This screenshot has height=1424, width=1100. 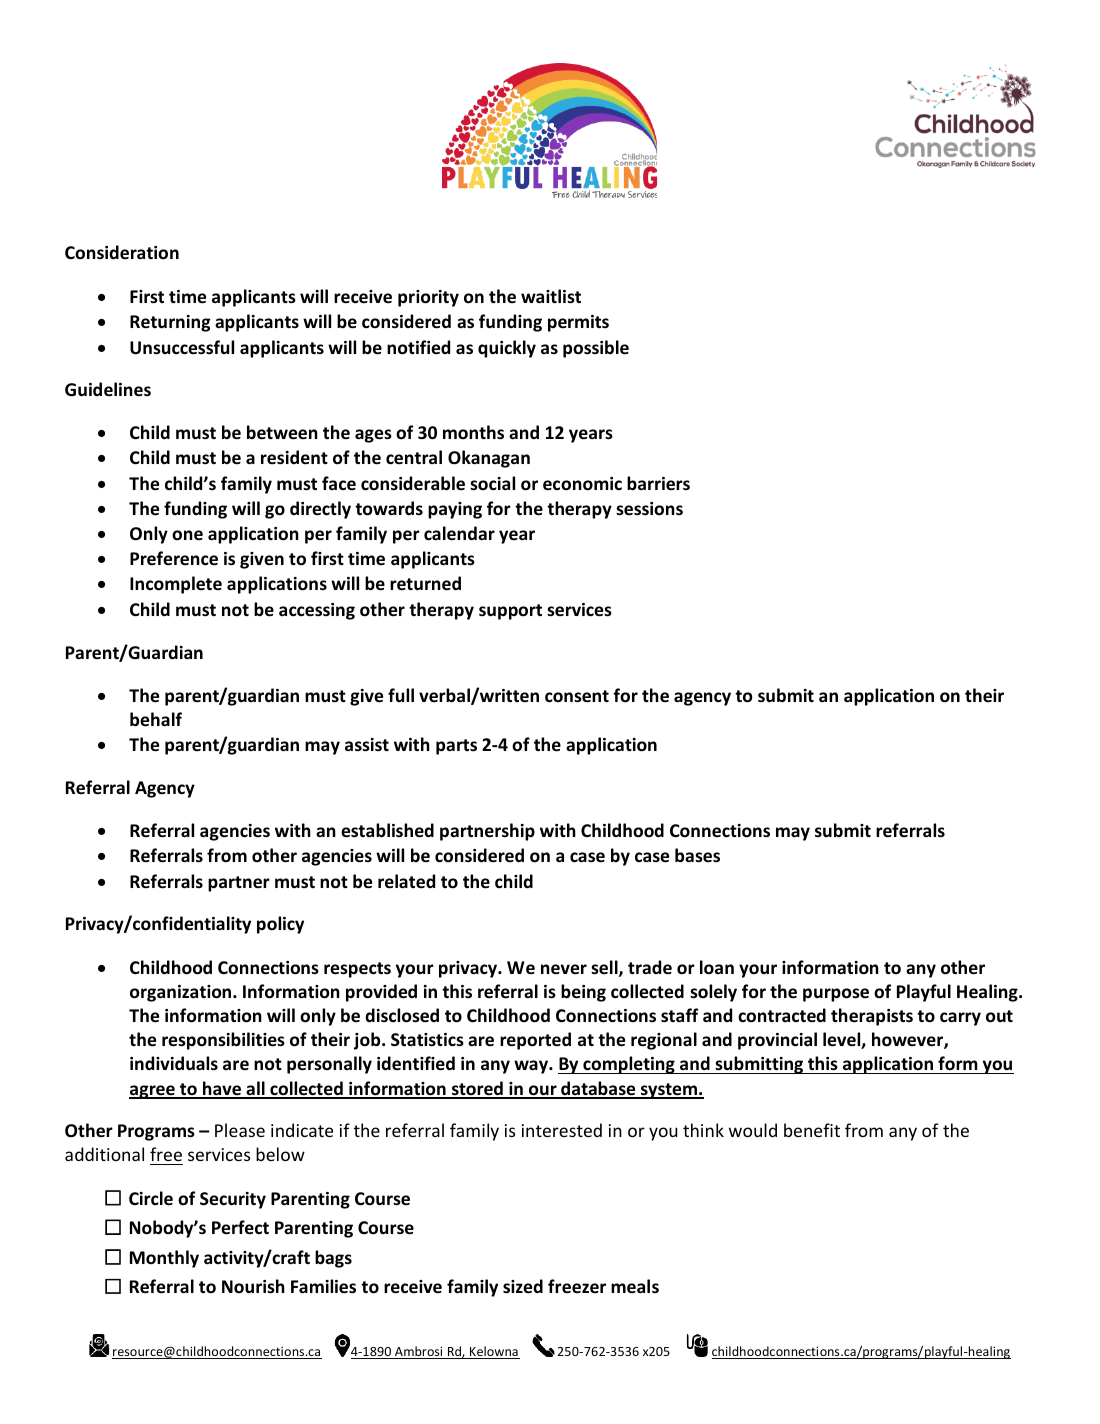 I want to click on economic, so click(x=582, y=484).
